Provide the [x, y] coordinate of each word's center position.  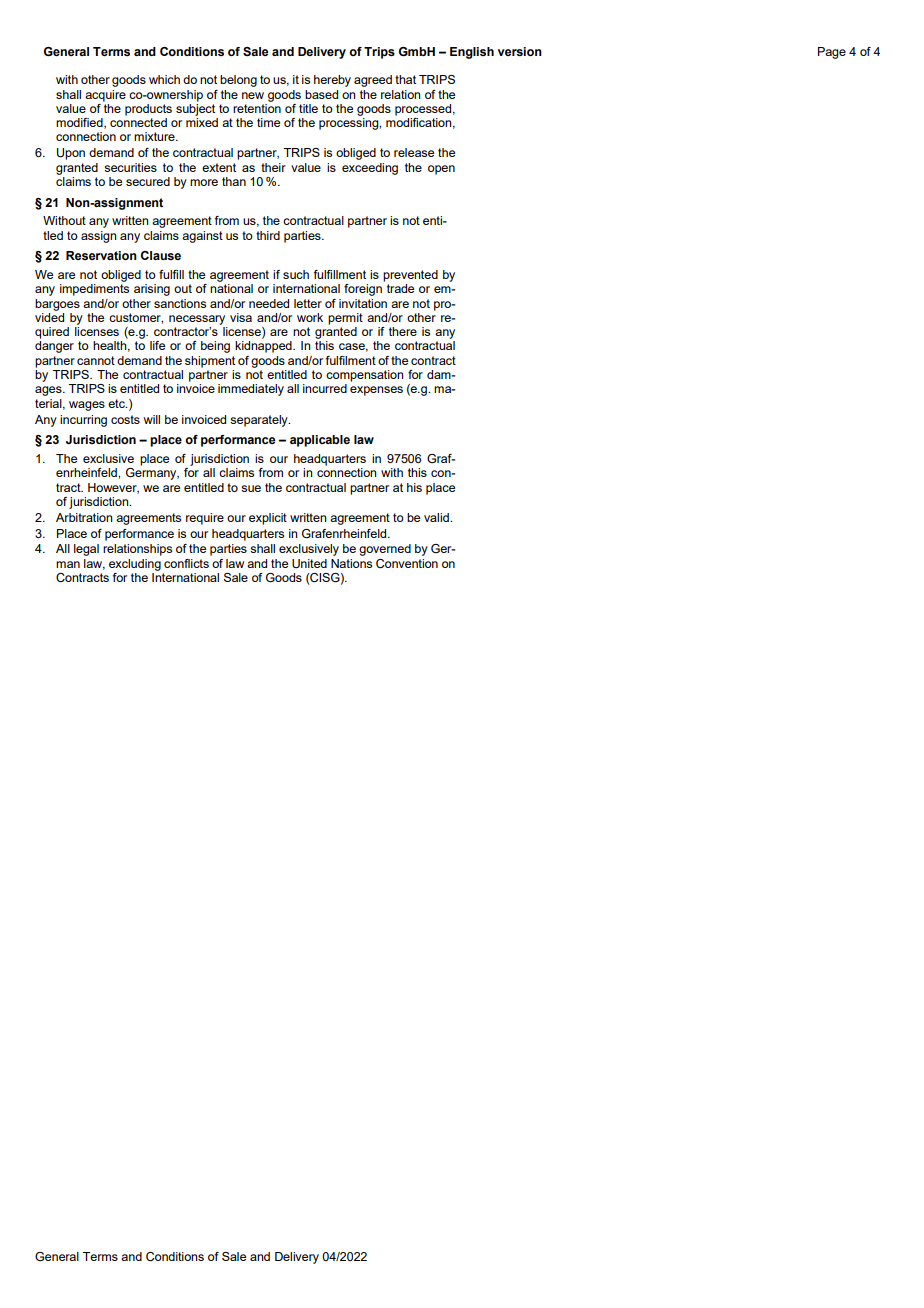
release [414, 152]
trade [400, 288]
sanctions [180, 303]
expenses [376, 391]
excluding [135, 565]
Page [832, 53]
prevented [410, 276]
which [164, 79]
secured [148, 181]
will [152, 419]
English [472, 53]
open [441, 170]
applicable [320, 441]
